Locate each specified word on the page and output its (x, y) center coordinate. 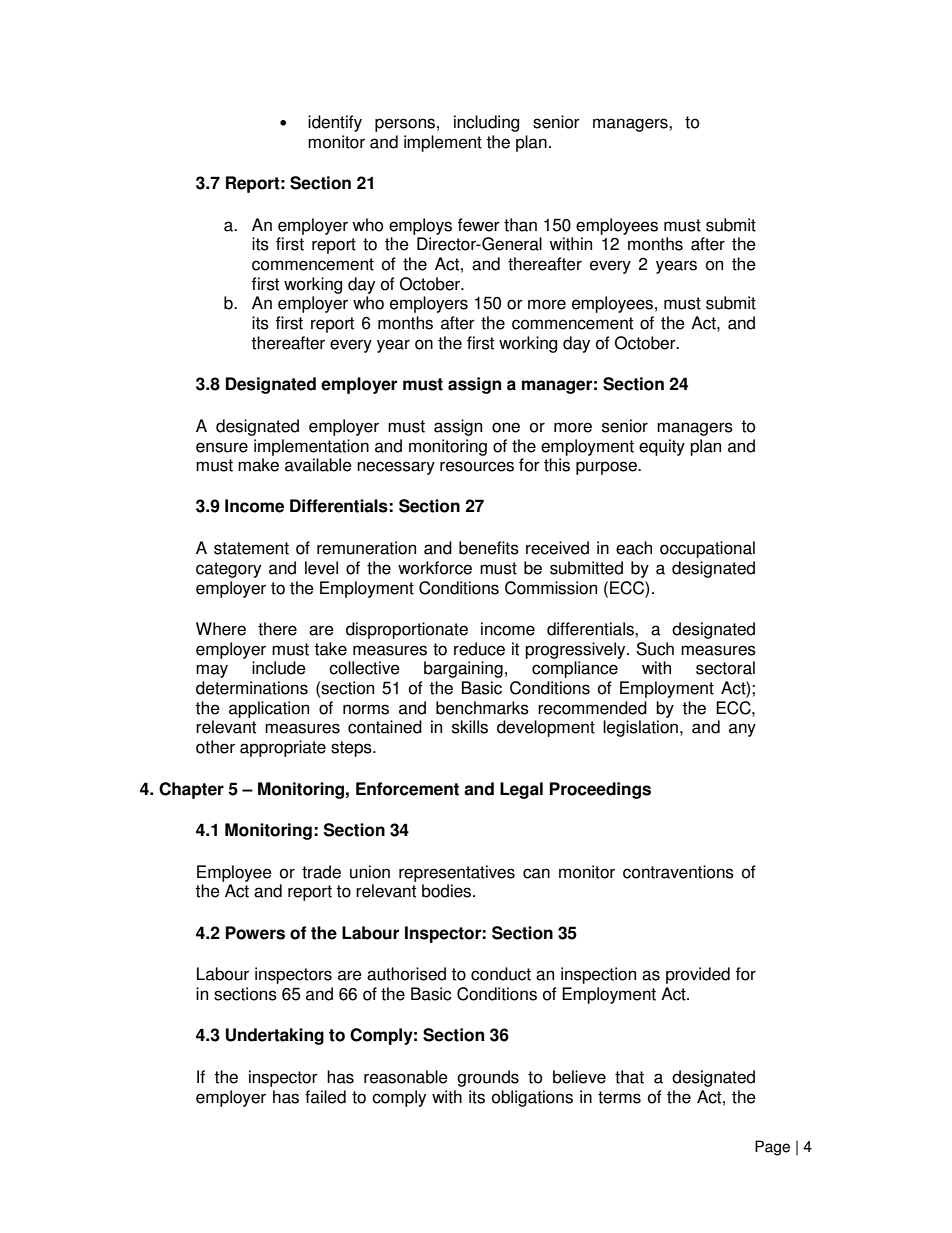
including (486, 123)
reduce (479, 649)
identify (335, 123)
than (520, 225)
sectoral (725, 668)
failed (325, 1097)
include (279, 668)
